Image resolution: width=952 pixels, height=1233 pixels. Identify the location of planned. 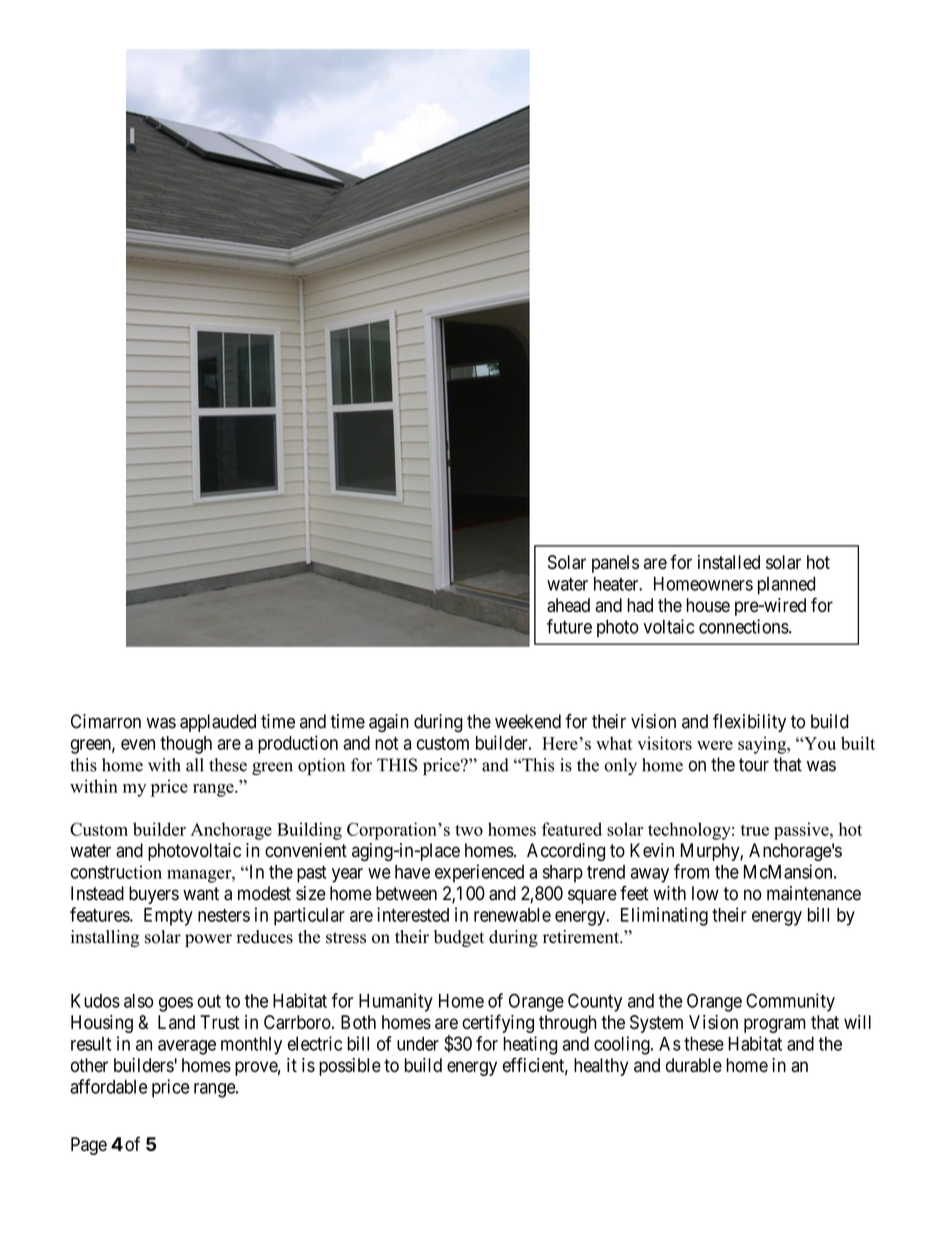
(786, 586).
